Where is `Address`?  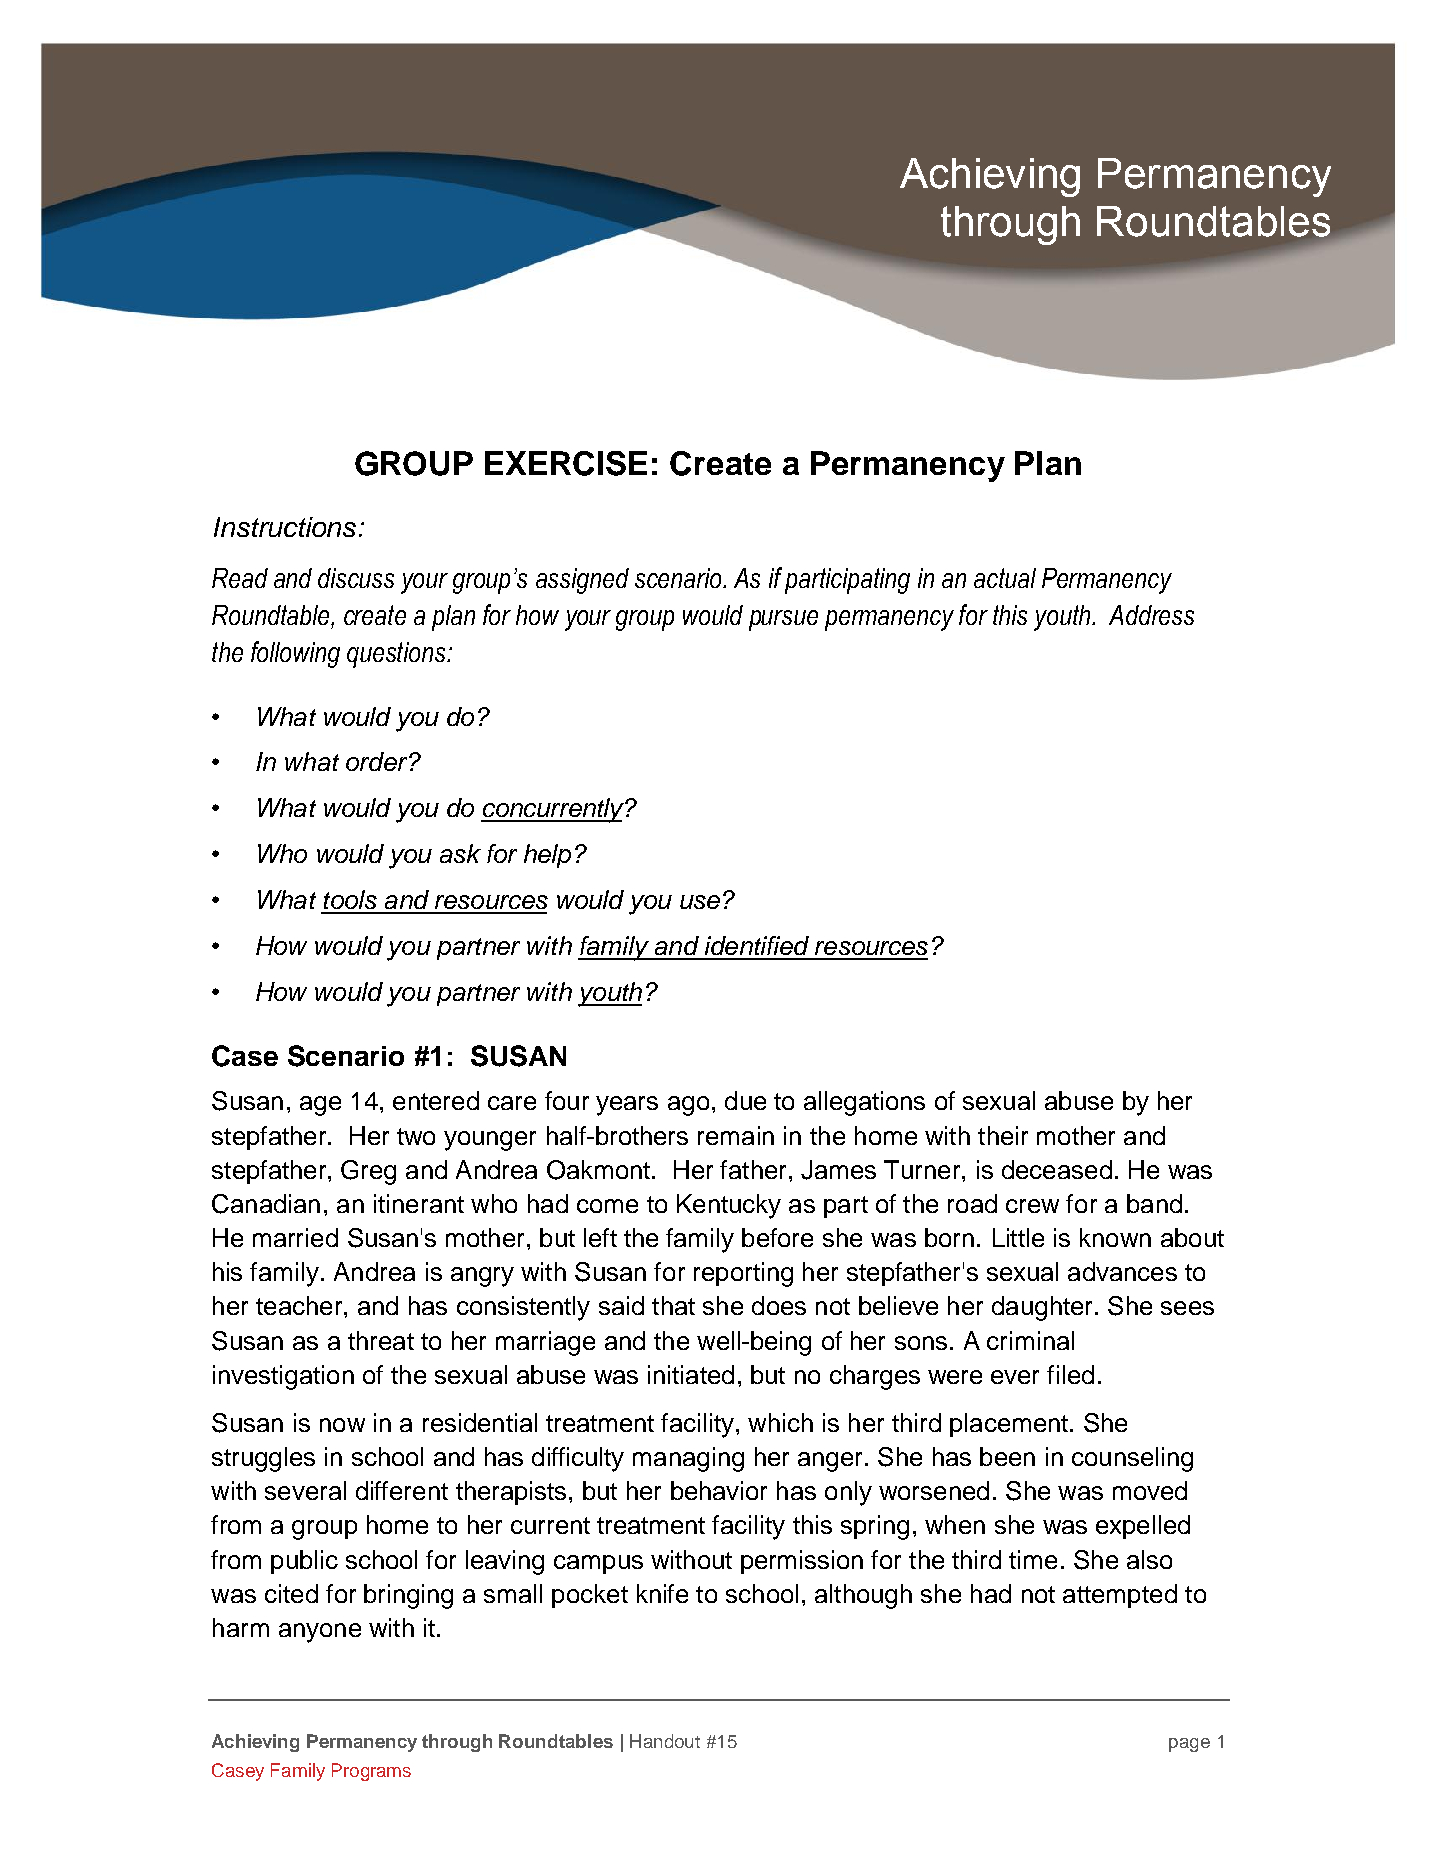 Address is located at coordinates (1151, 615).
